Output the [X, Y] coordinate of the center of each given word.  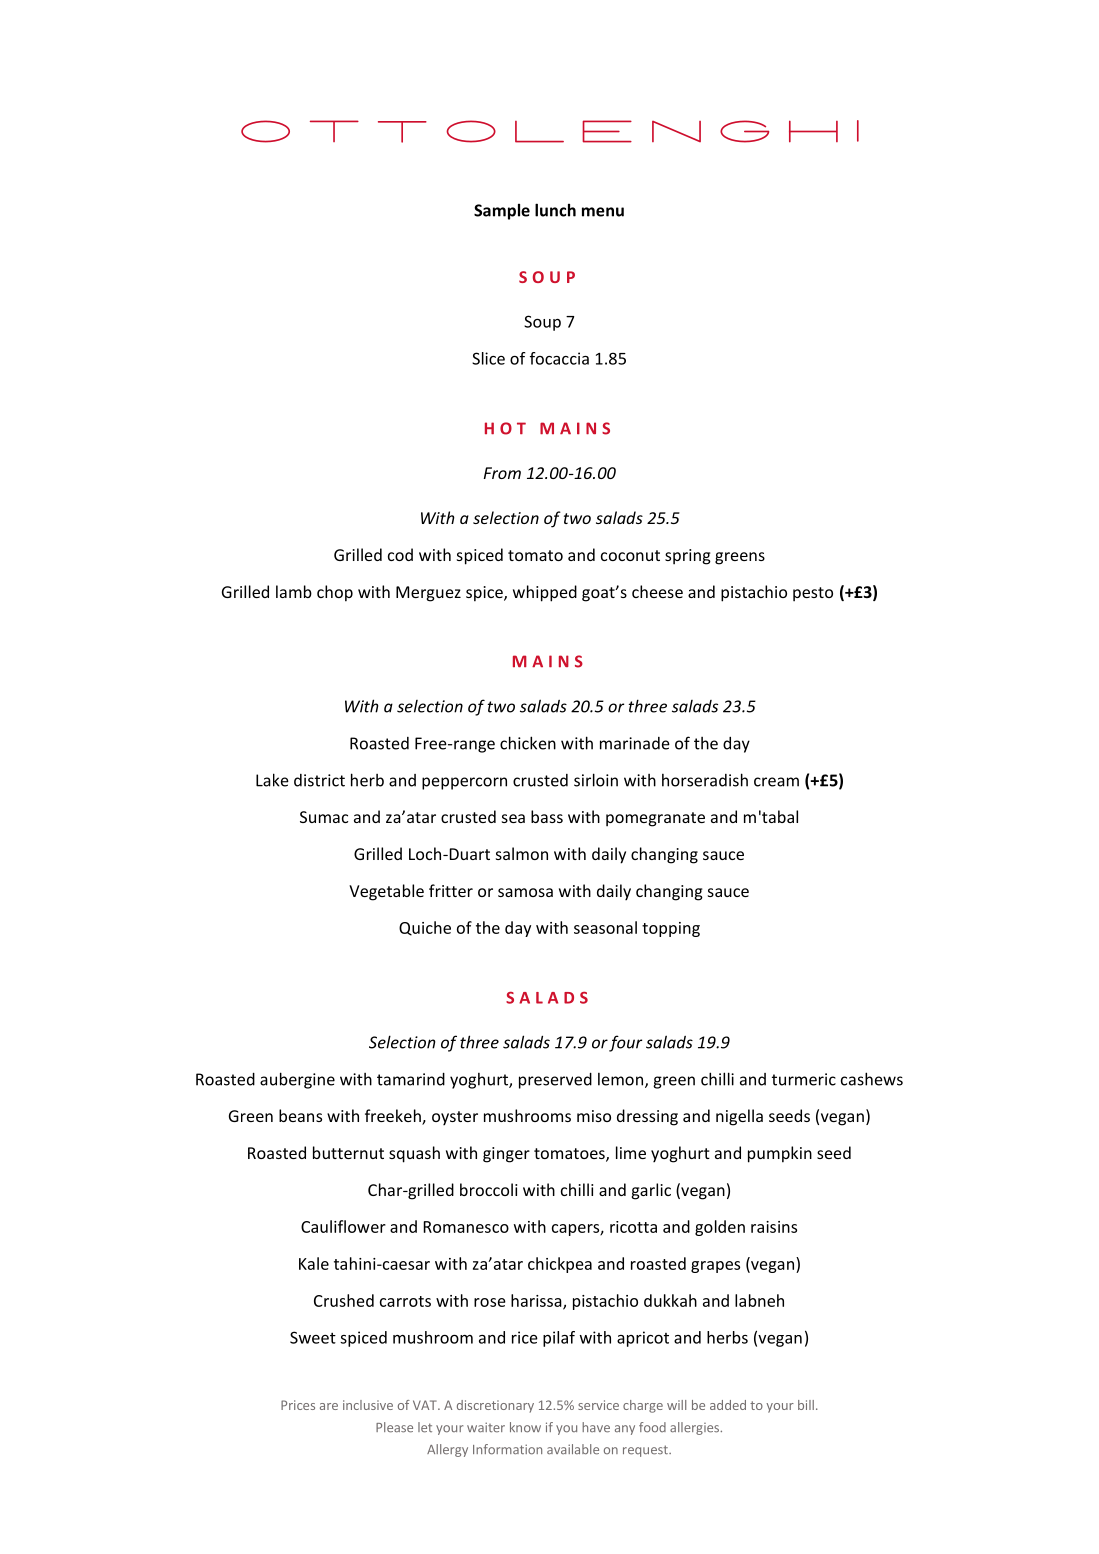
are [329, 1406]
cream [776, 782]
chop [335, 593]
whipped [545, 593]
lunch [555, 210]
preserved [555, 1080]
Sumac [324, 817]
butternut [348, 1152]
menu [603, 212]
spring [688, 557]
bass [547, 816]
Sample [502, 211]
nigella [739, 1117]
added [728, 1405]
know [525, 1427]
